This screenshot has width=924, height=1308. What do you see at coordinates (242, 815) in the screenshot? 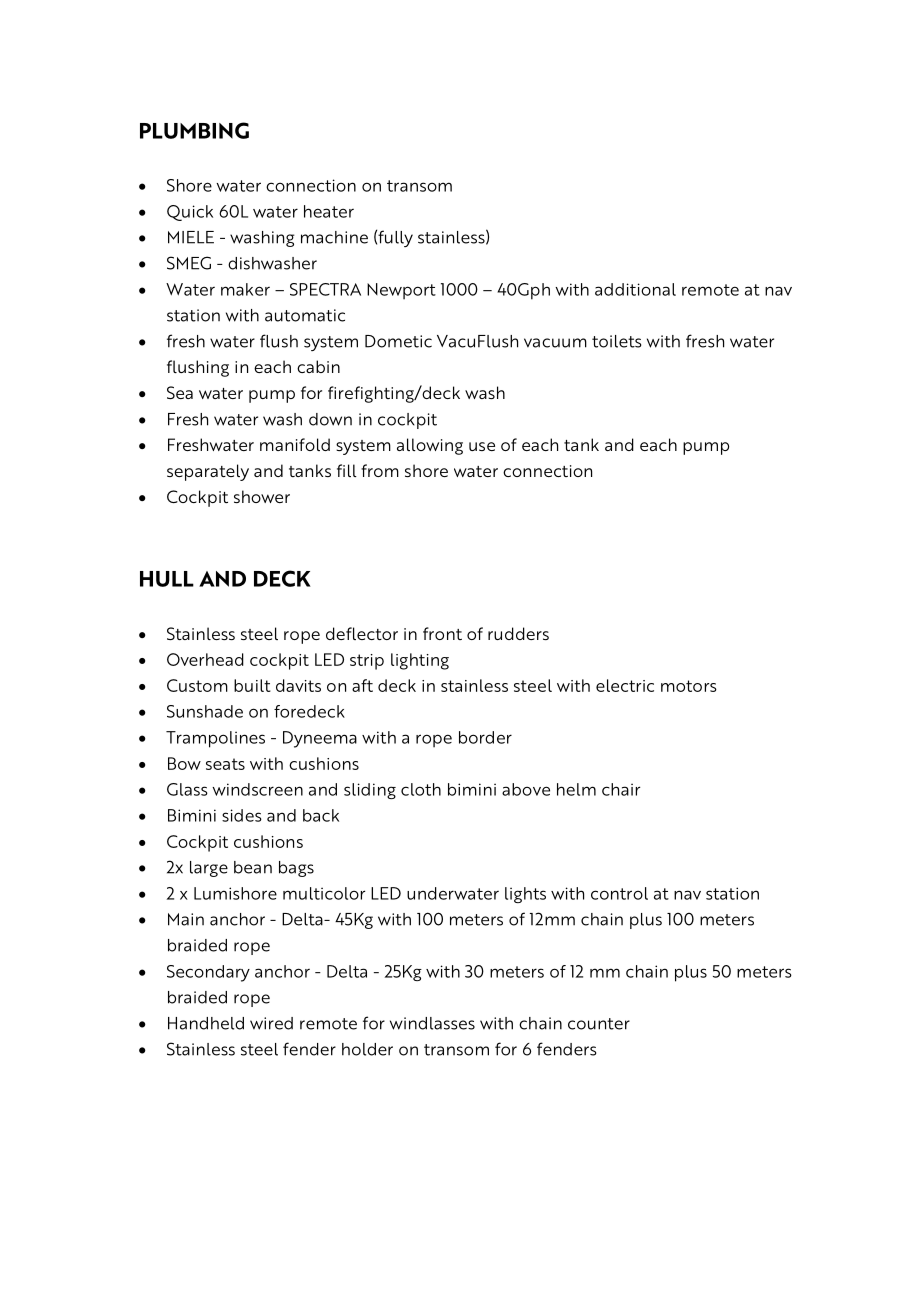
I see `sides` at bounding box center [242, 815].
